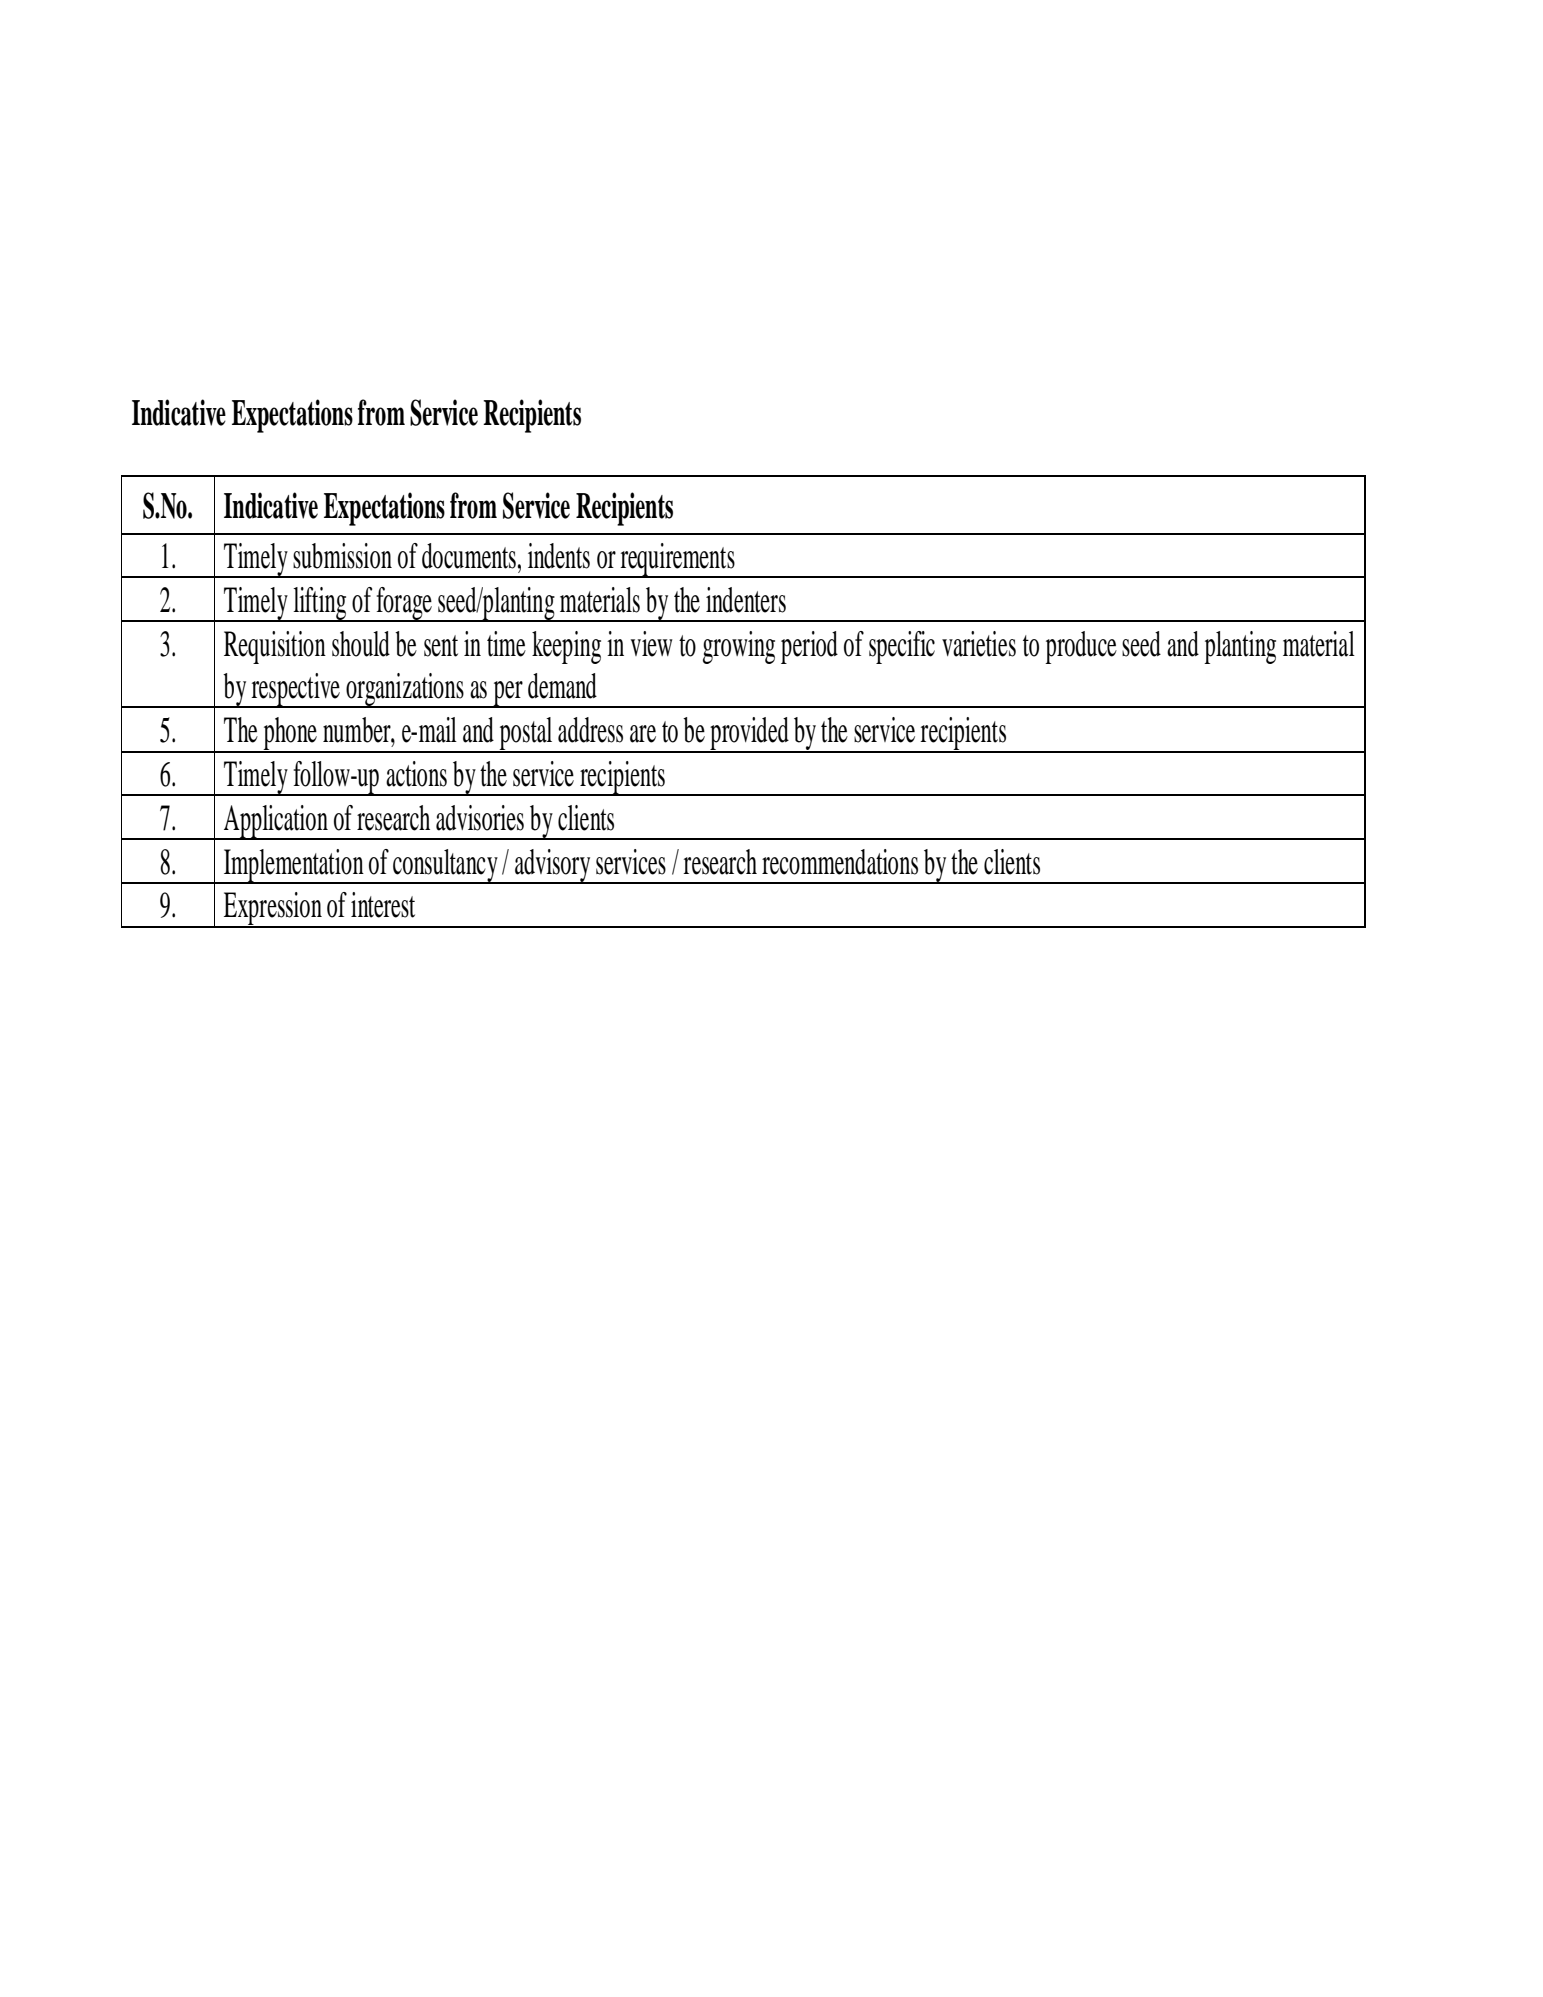  What do you see at coordinates (749, 734) in the image?
I see `provided` at bounding box center [749, 734].
